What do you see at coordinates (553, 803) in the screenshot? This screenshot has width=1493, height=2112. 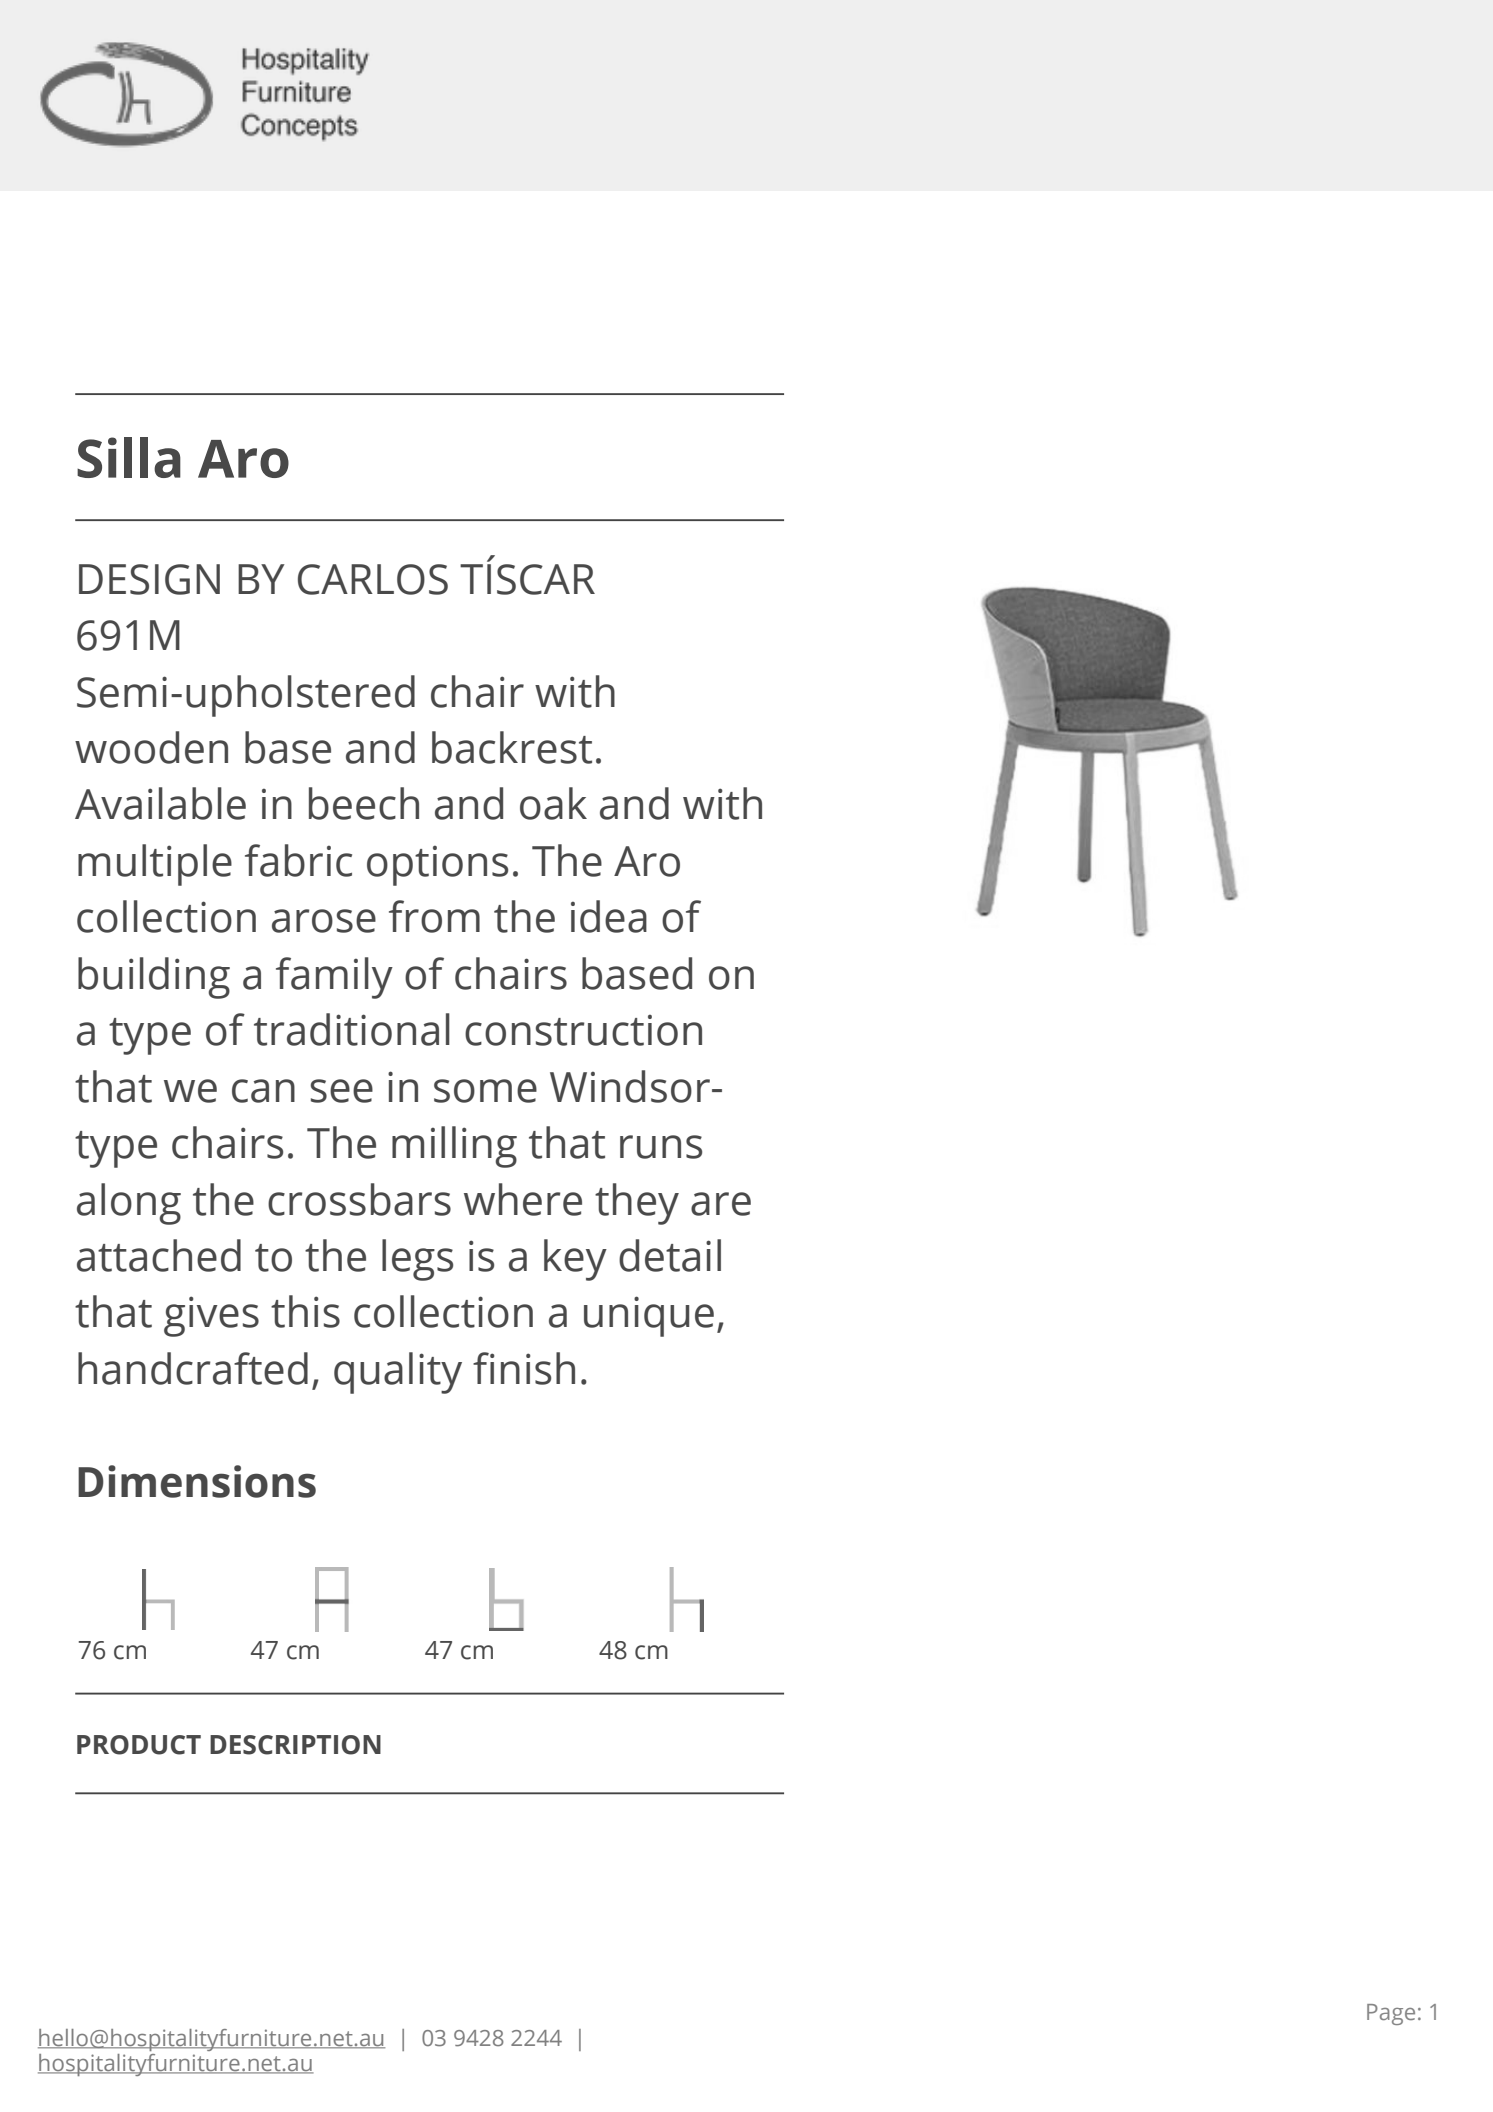 I see `oak` at bounding box center [553, 803].
